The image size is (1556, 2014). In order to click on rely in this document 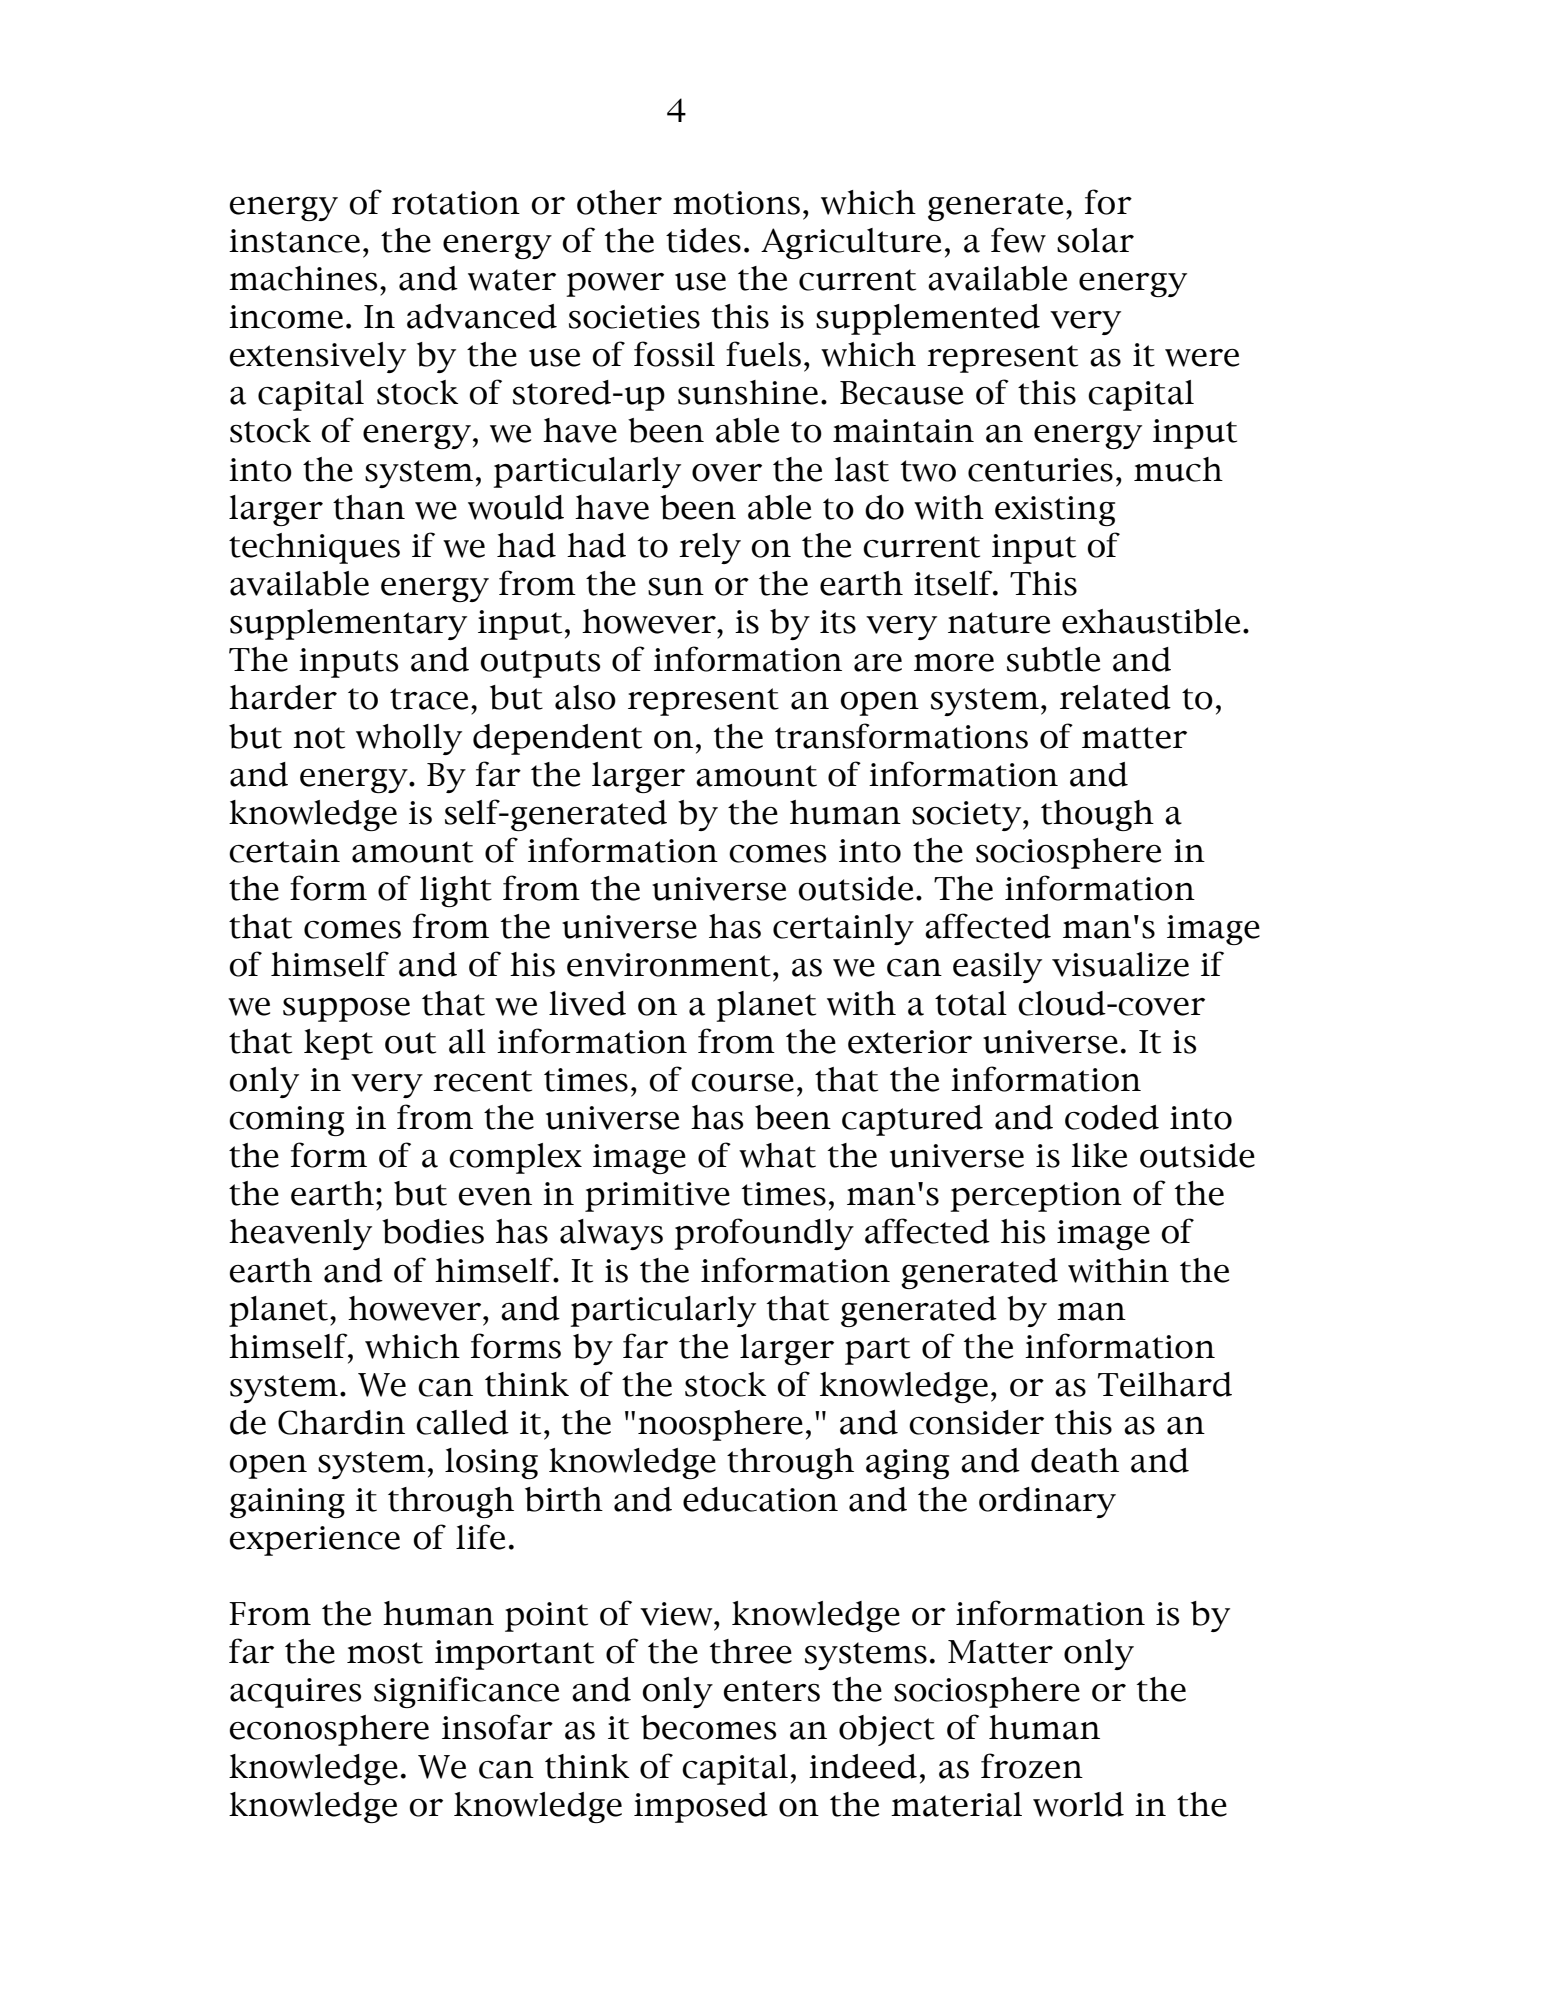, I will do `click(710, 548)`.
